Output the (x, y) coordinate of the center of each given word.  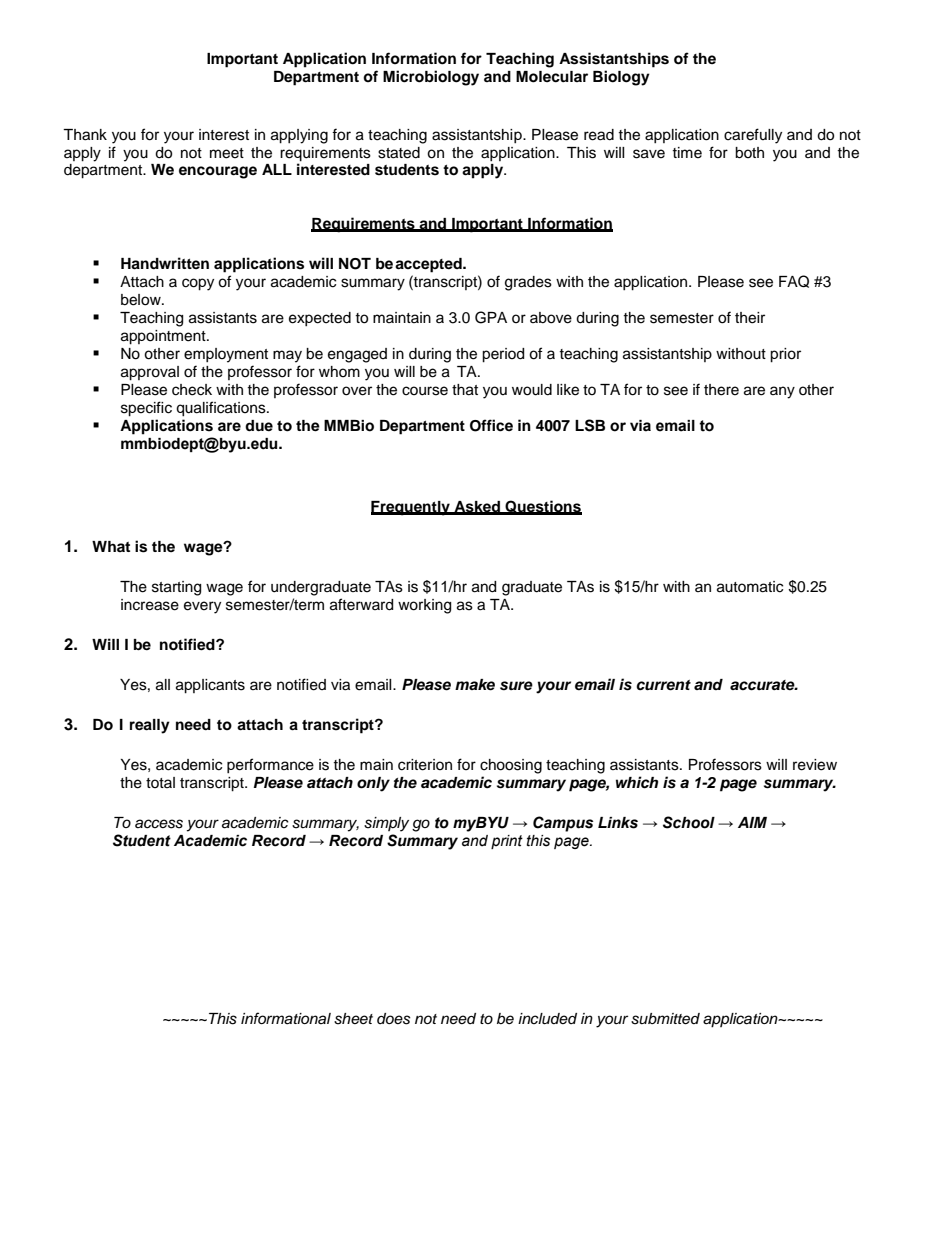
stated (399, 153)
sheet (353, 1019)
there (721, 390)
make (475, 685)
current (663, 685)
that (465, 390)
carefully (753, 136)
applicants (210, 686)
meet (227, 153)
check (192, 390)
